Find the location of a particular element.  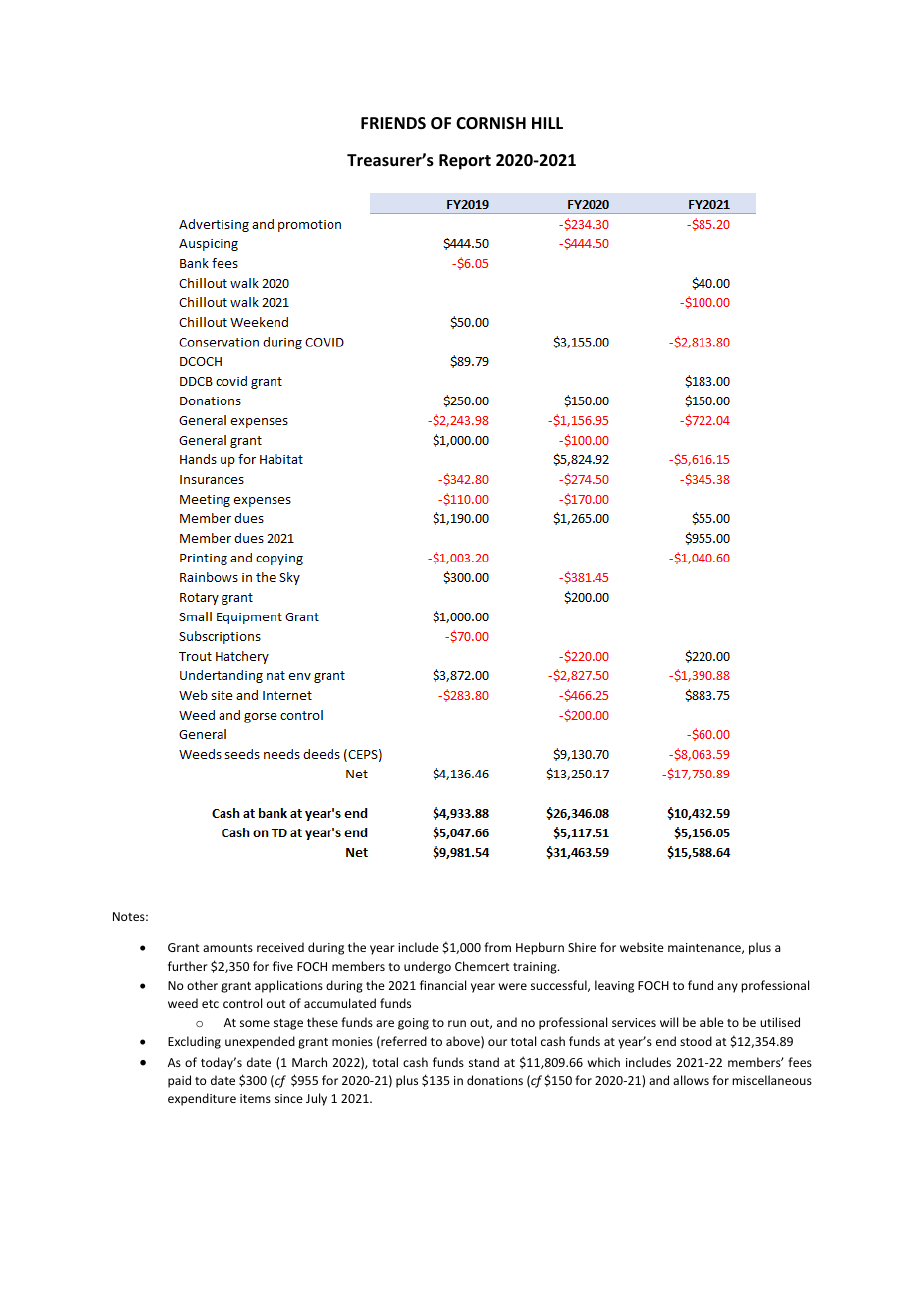

Report is located at coordinates (465, 162).
